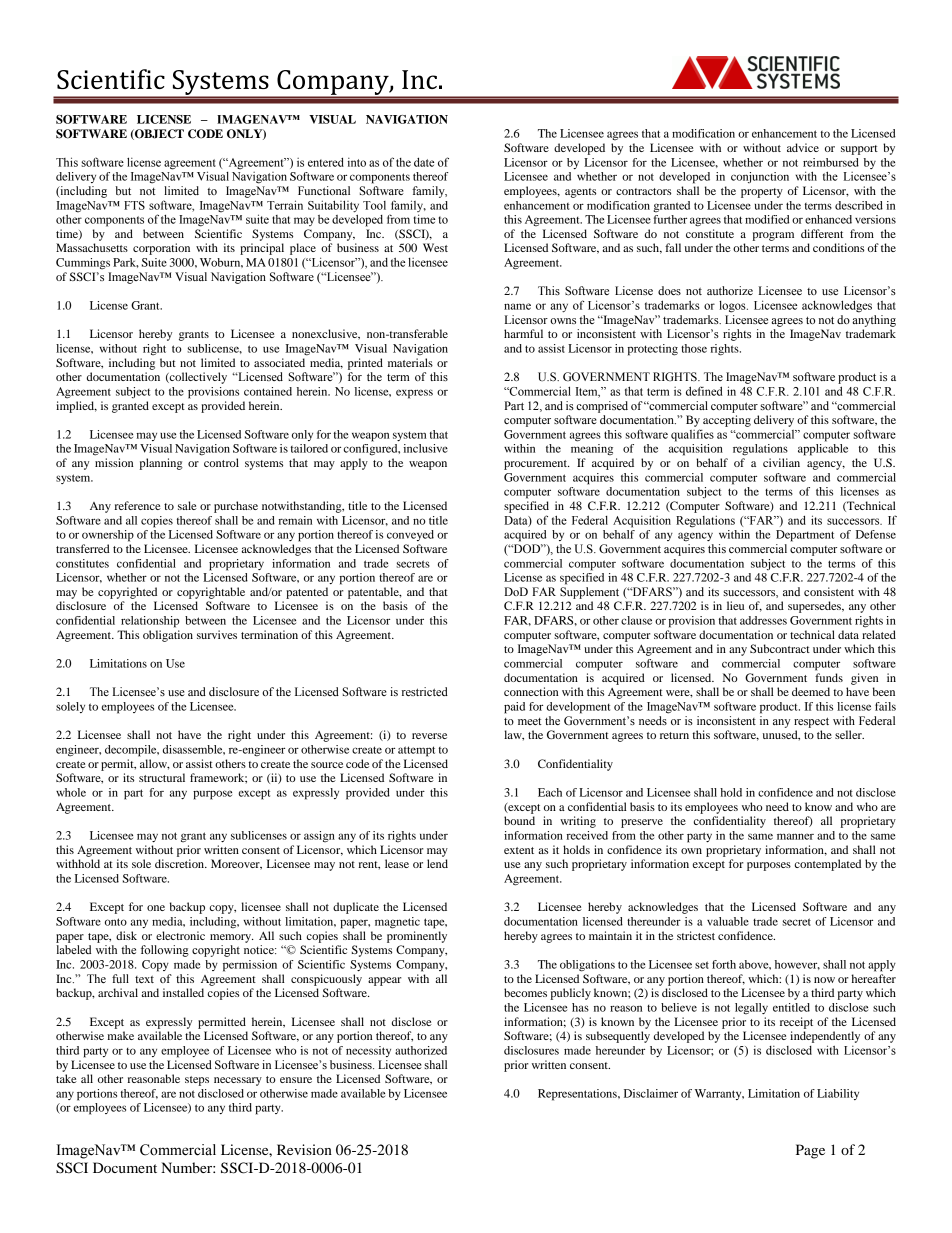 This document has width=952, height=1233. I want to click on FTS, so click(134, 205).
